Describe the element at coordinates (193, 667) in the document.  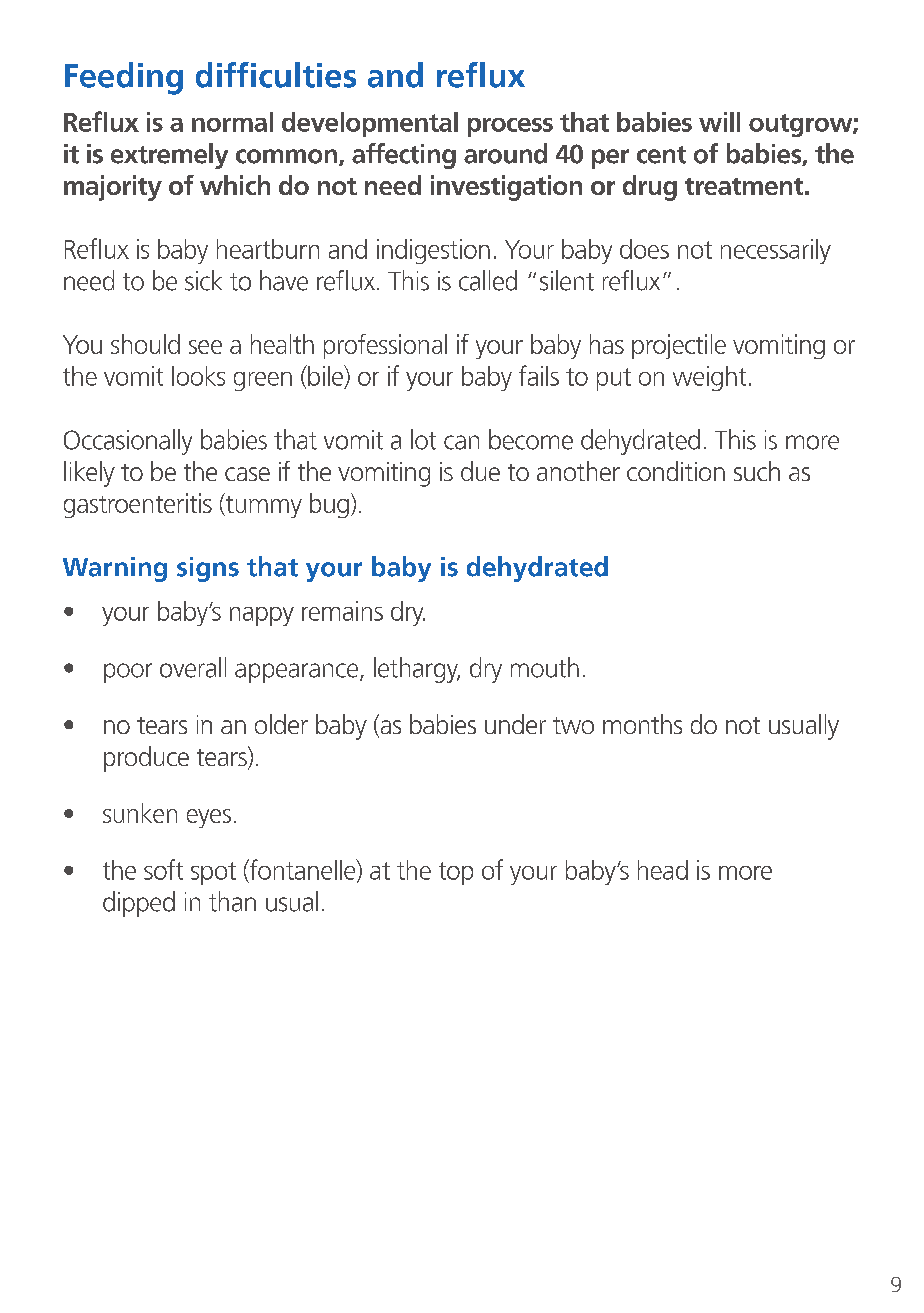
I see `overall` at that location.
